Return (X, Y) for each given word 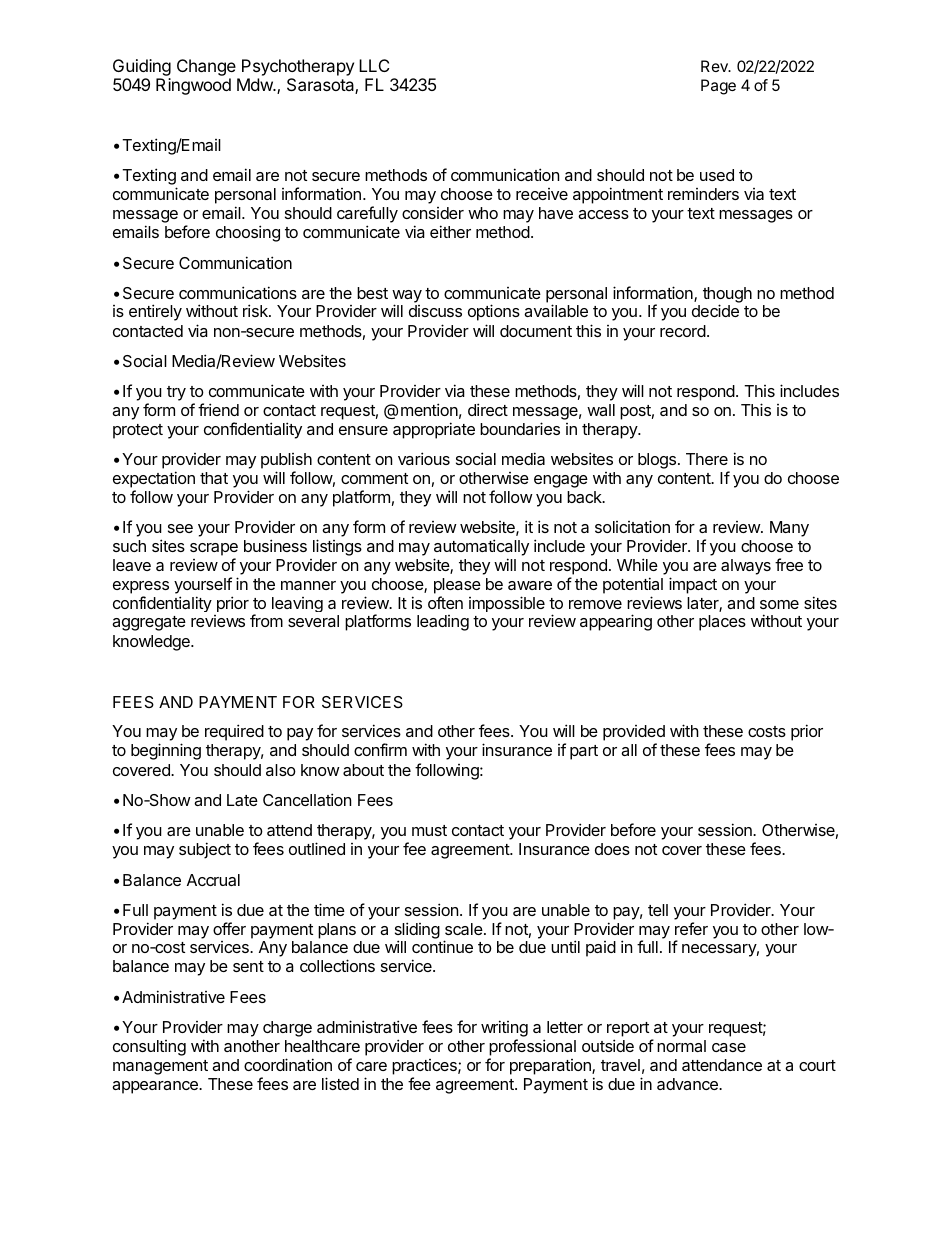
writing (504, 1030)
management (160, 1067)
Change (206, 67)
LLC (374, 65)
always (746, 567)
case (729, 1047)
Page (718, 87)
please (457, 586)
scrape (214, 549)
